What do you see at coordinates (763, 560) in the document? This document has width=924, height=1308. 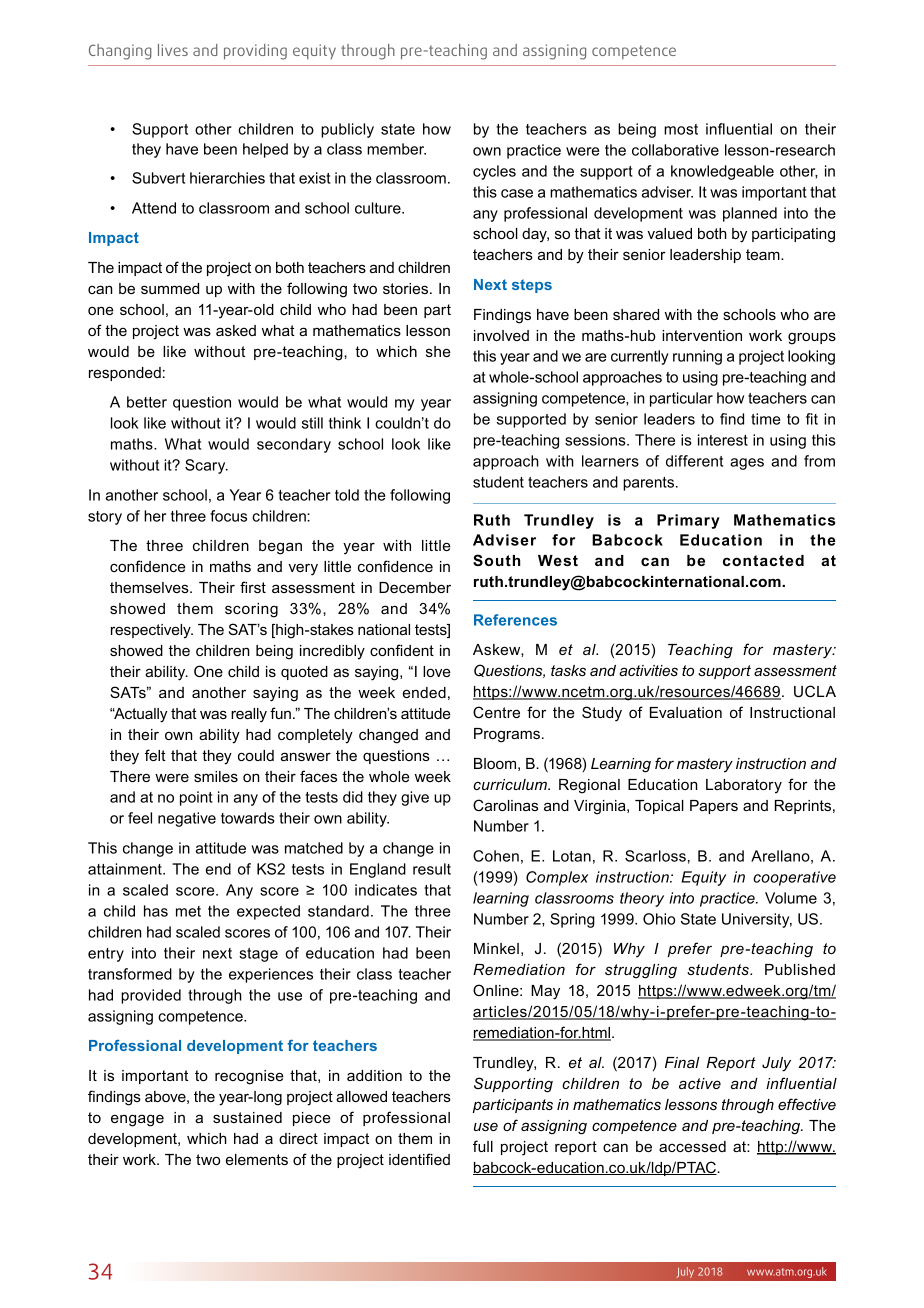 I see `contacted` at bounding box center [763, 560].
